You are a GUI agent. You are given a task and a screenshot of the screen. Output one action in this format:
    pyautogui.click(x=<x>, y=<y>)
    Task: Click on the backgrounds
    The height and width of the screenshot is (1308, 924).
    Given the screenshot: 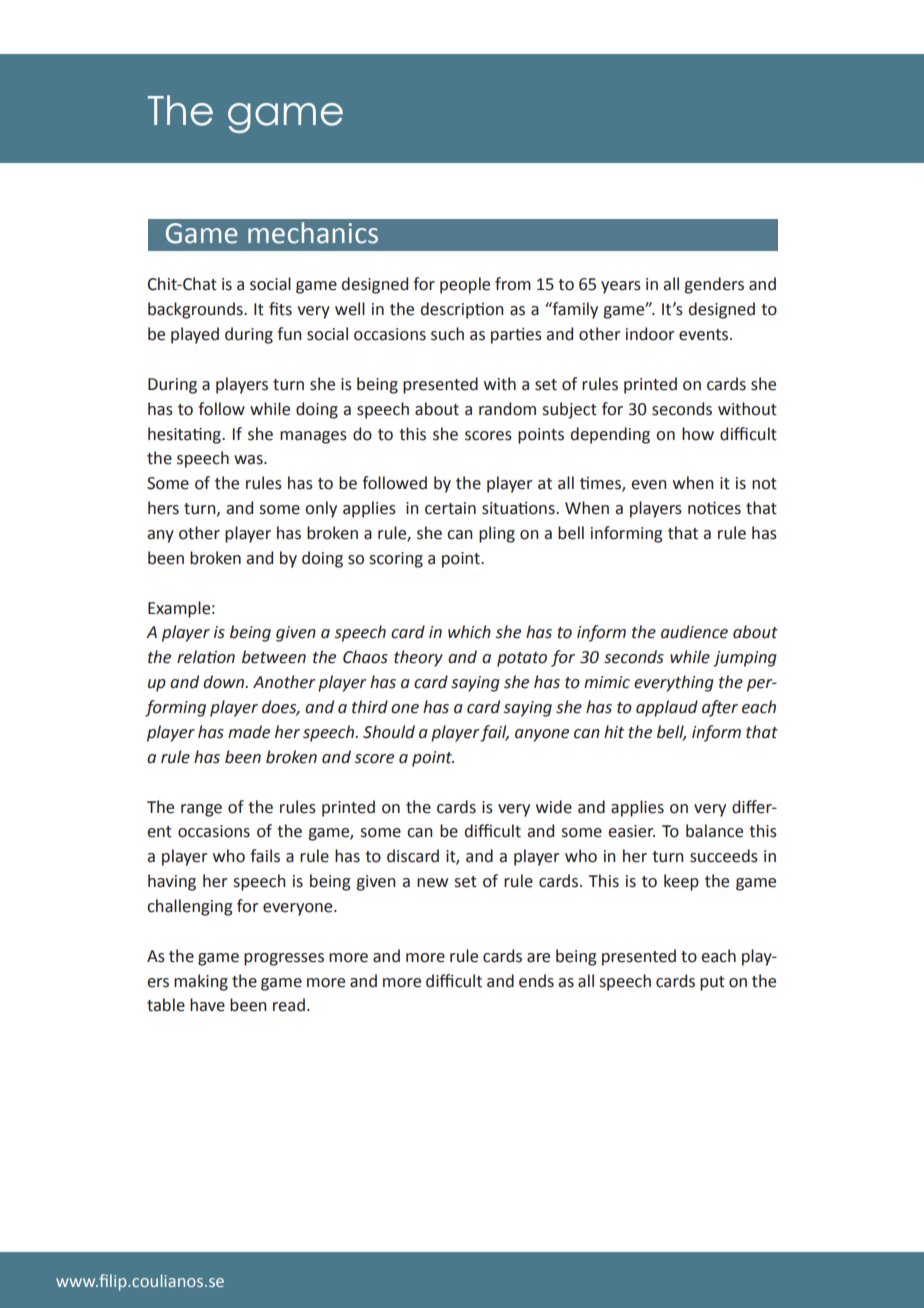 What is the action you would take?
    pyautogui.click(x=196, y=310)
